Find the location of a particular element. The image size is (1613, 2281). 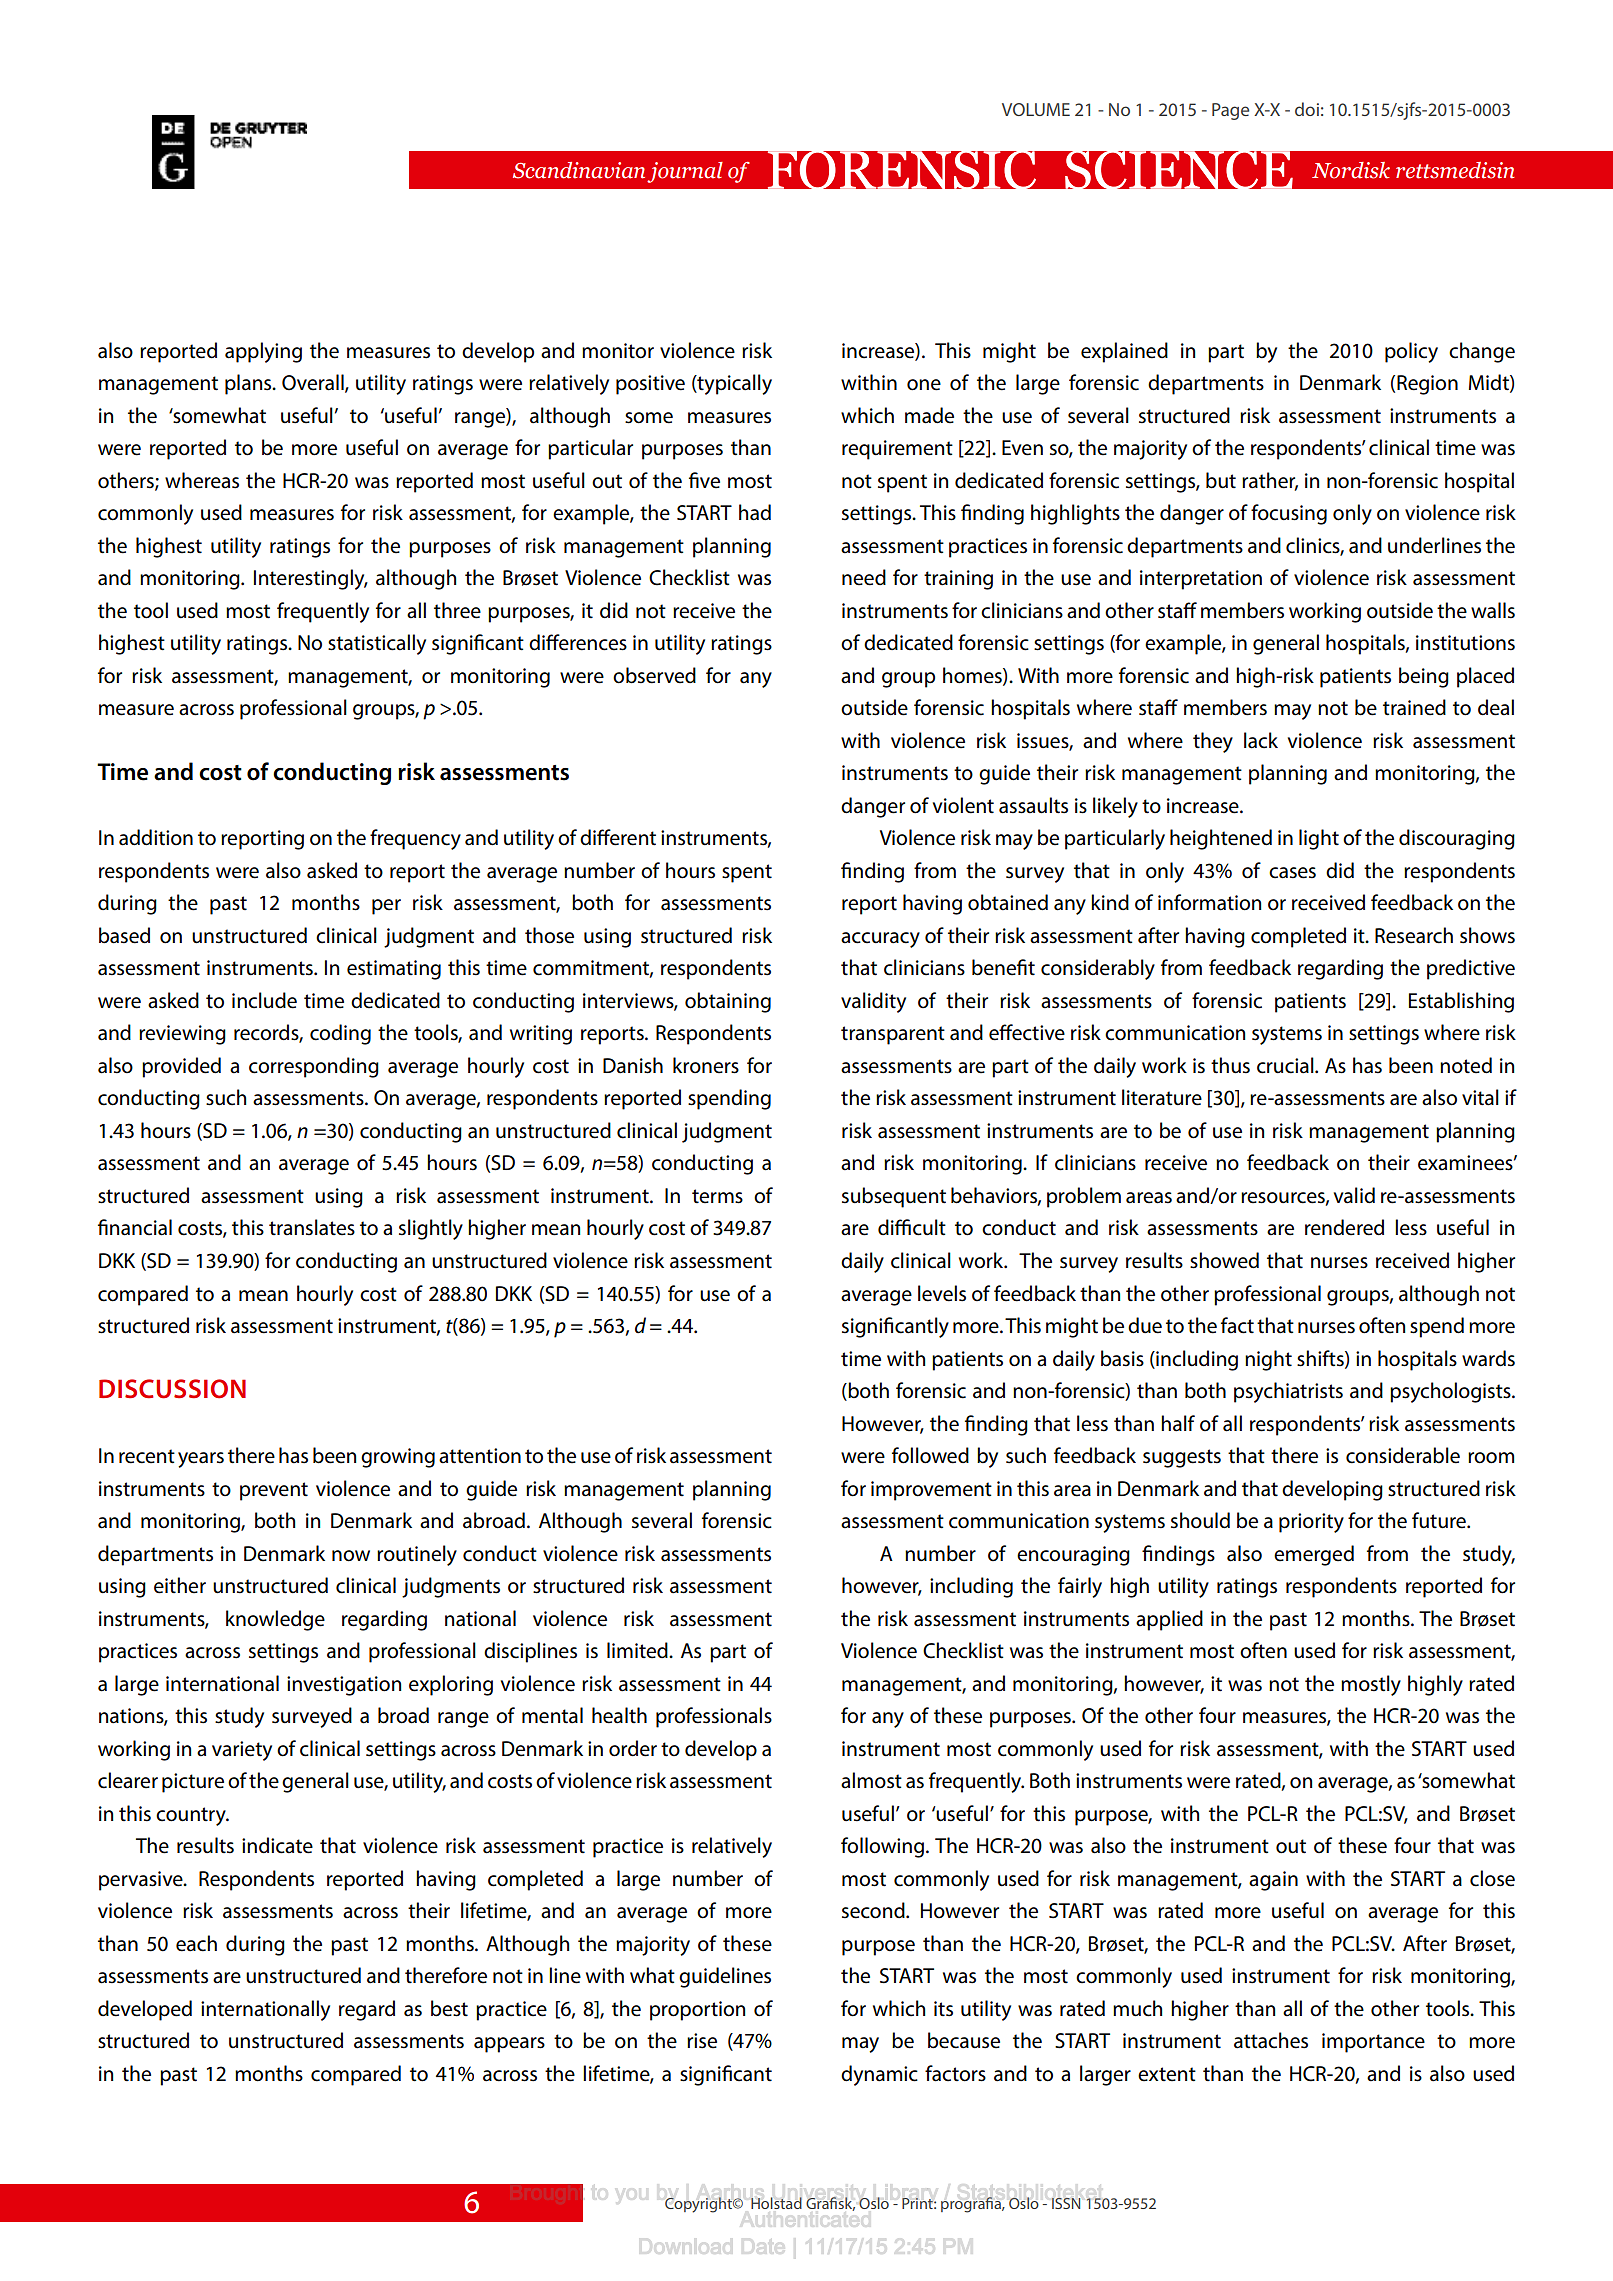

subsequent is located at coordinates (894, 1197).
